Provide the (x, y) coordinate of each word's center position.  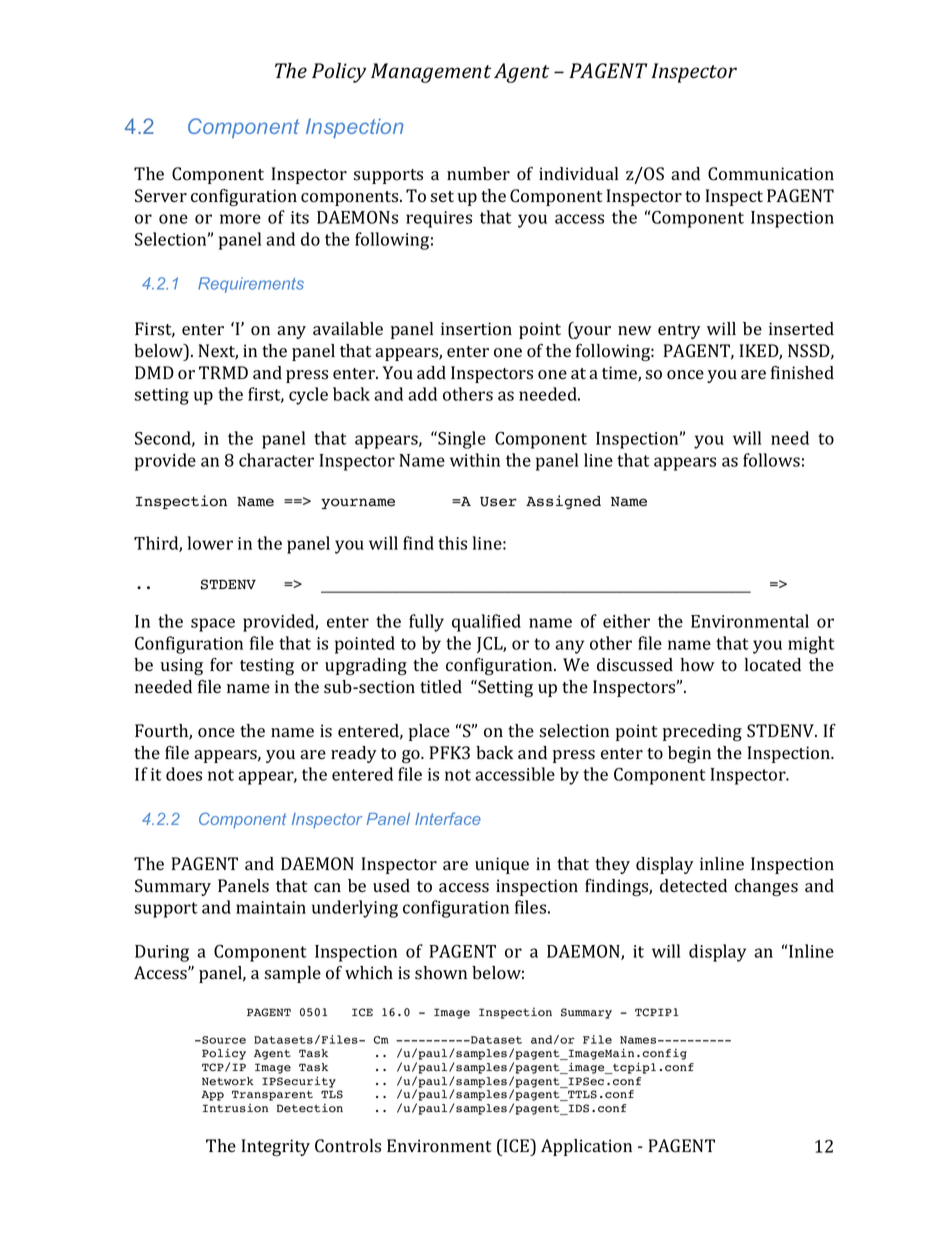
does (184, 774)
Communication (771, 174)
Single (461, 440)
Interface (448, 818)
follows (771, 460)
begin (689, 754)
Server (161, 196)
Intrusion (235, 1108)
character (276, 460)
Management (431, 73)
